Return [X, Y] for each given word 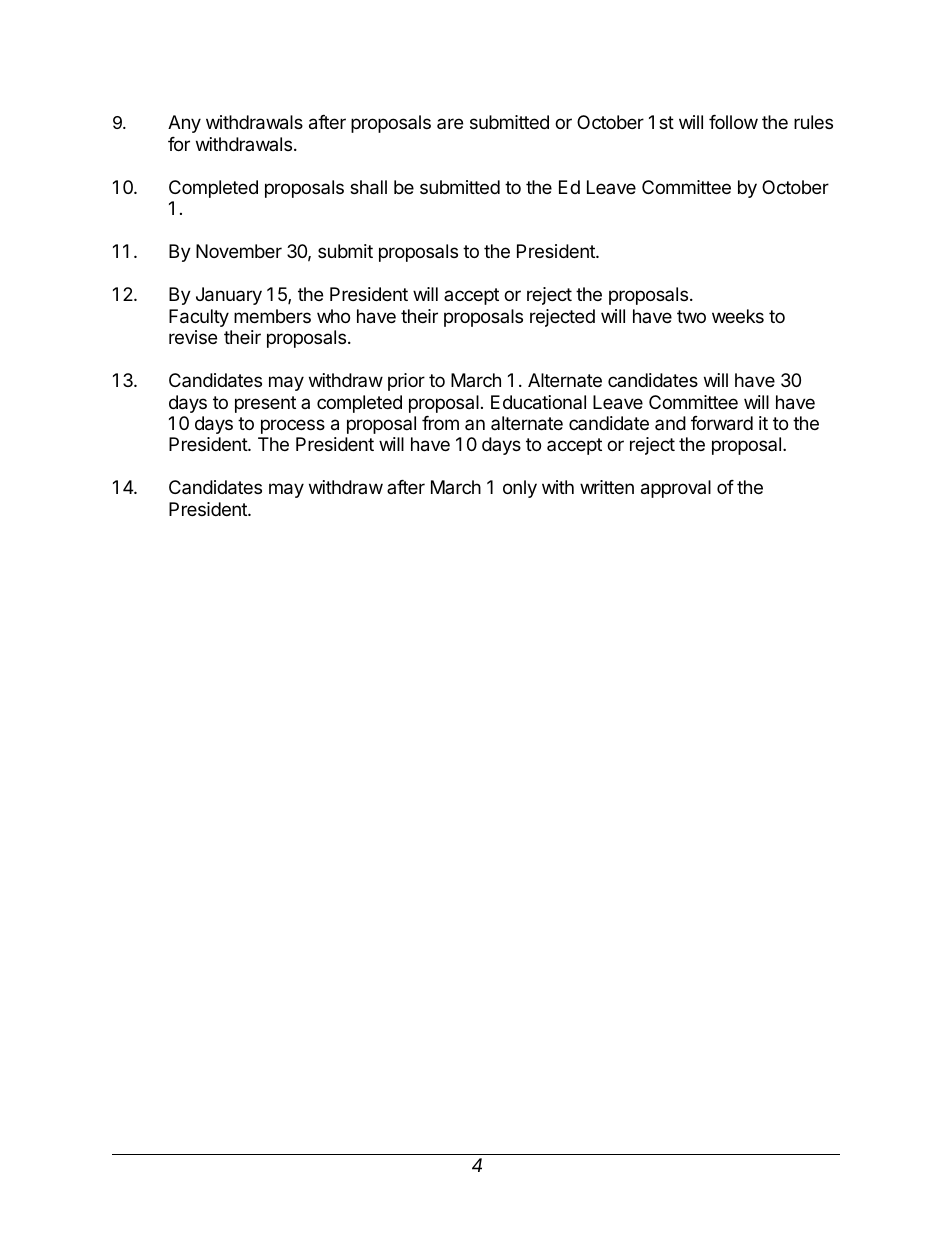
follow [733, 122]
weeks [738, 316]
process [293, 426]
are [450, 123]
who [333, 316]
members [272, 316]
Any [184, 124]
